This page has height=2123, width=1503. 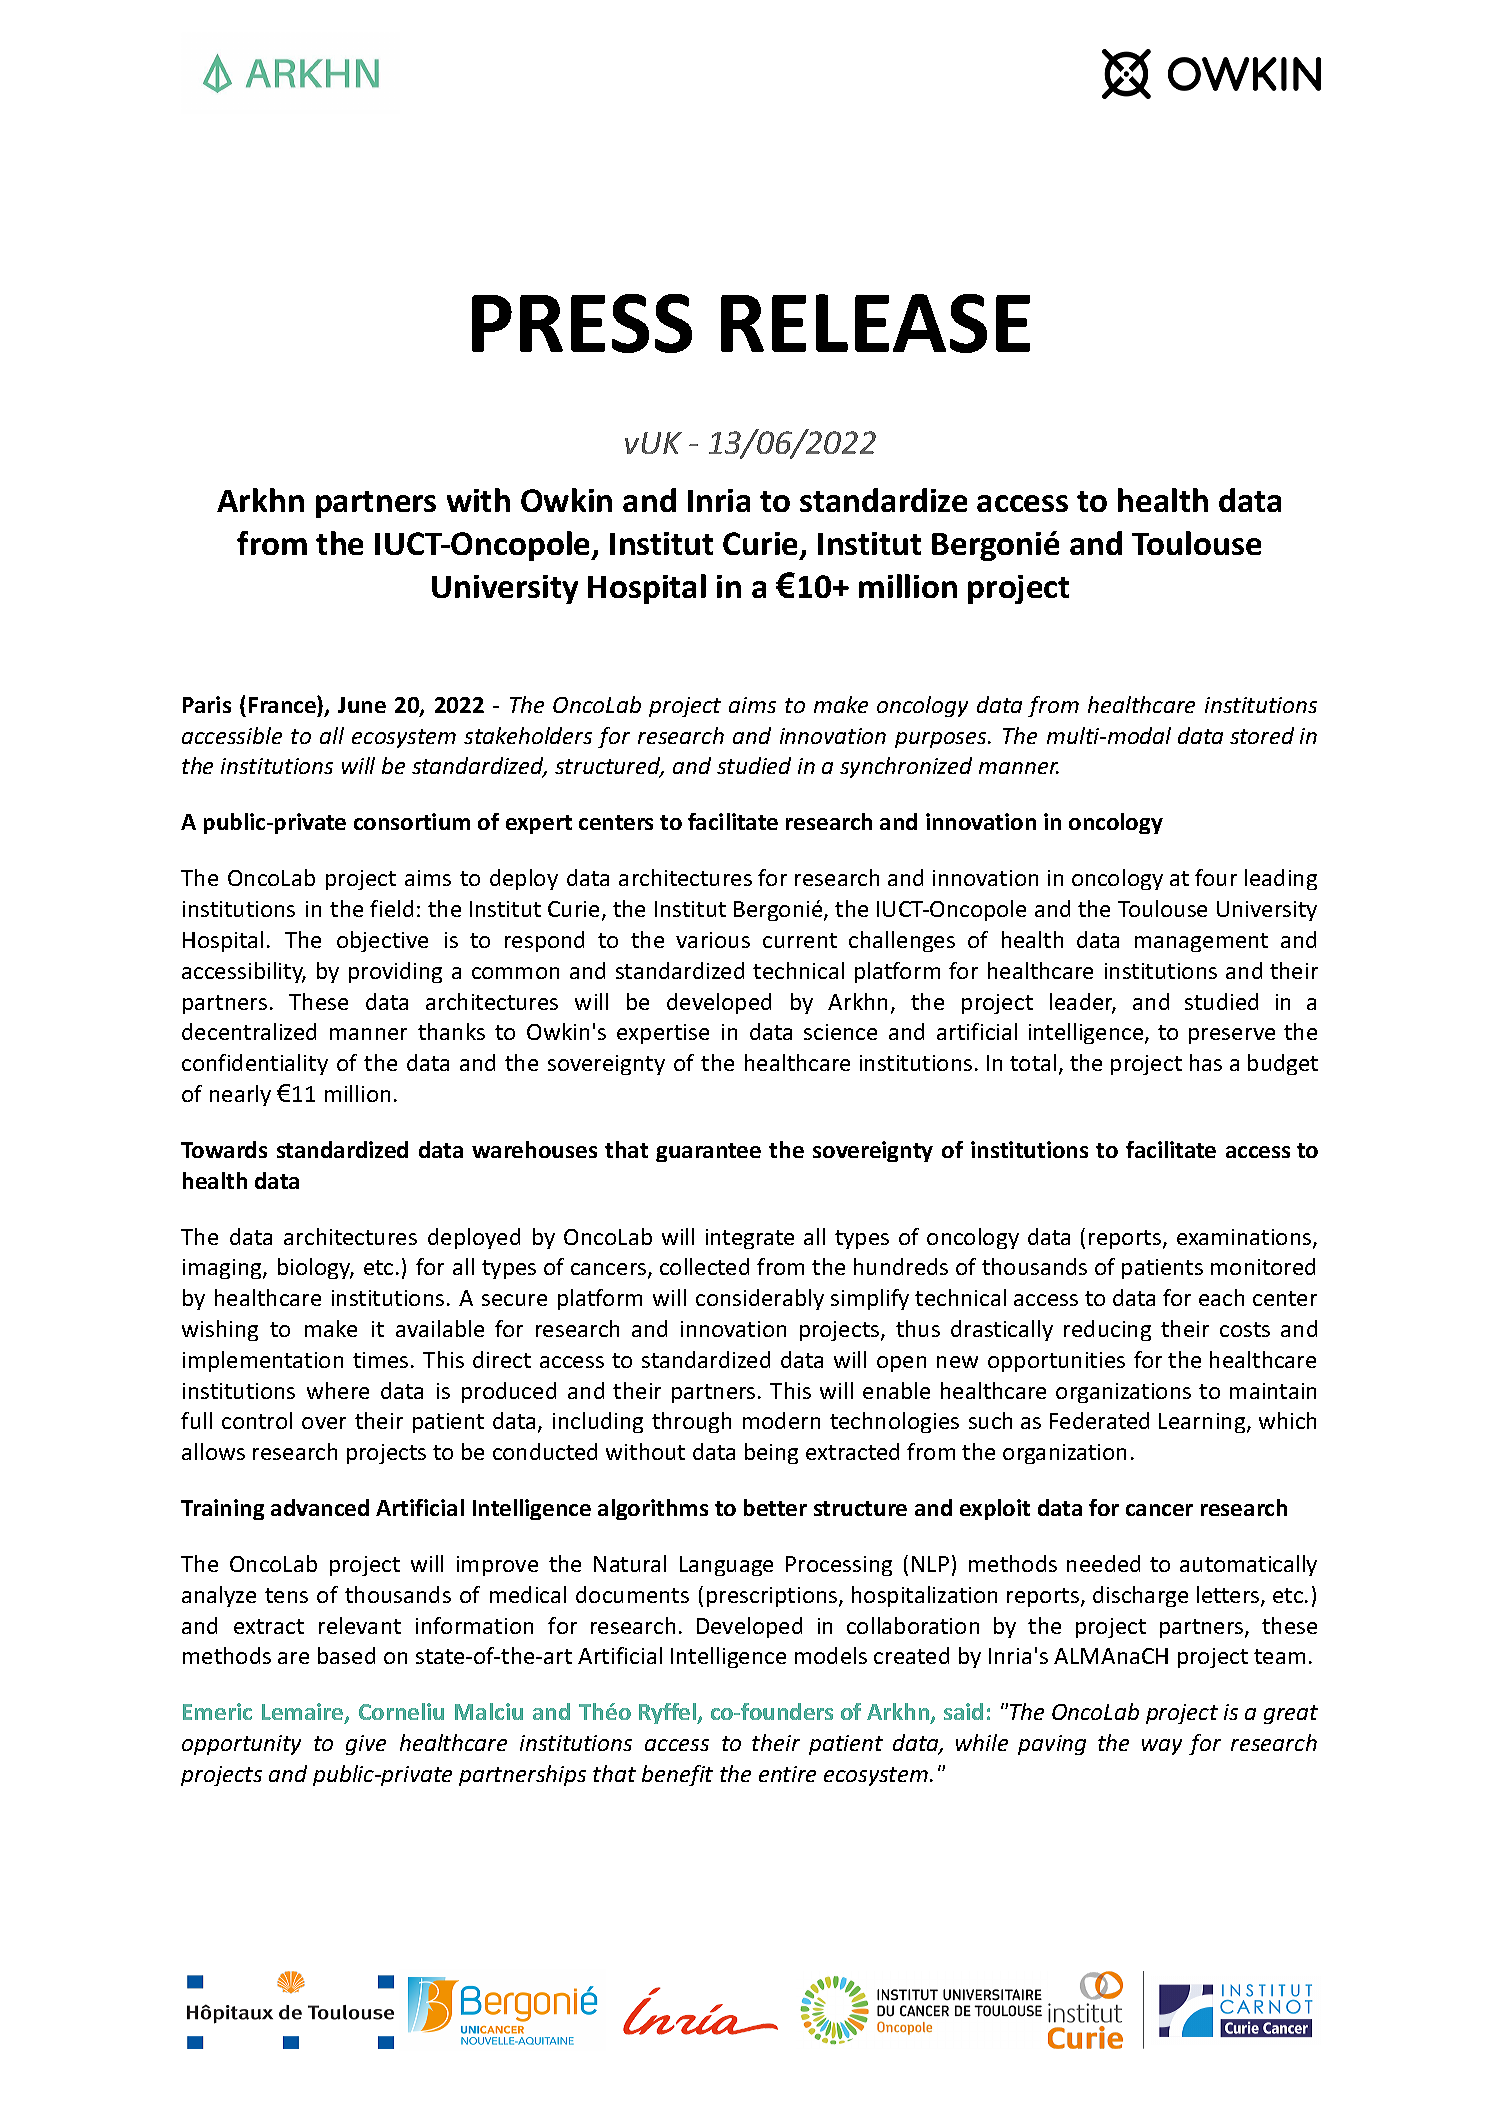 I want to click on give, so click(x=366, y=1745).
